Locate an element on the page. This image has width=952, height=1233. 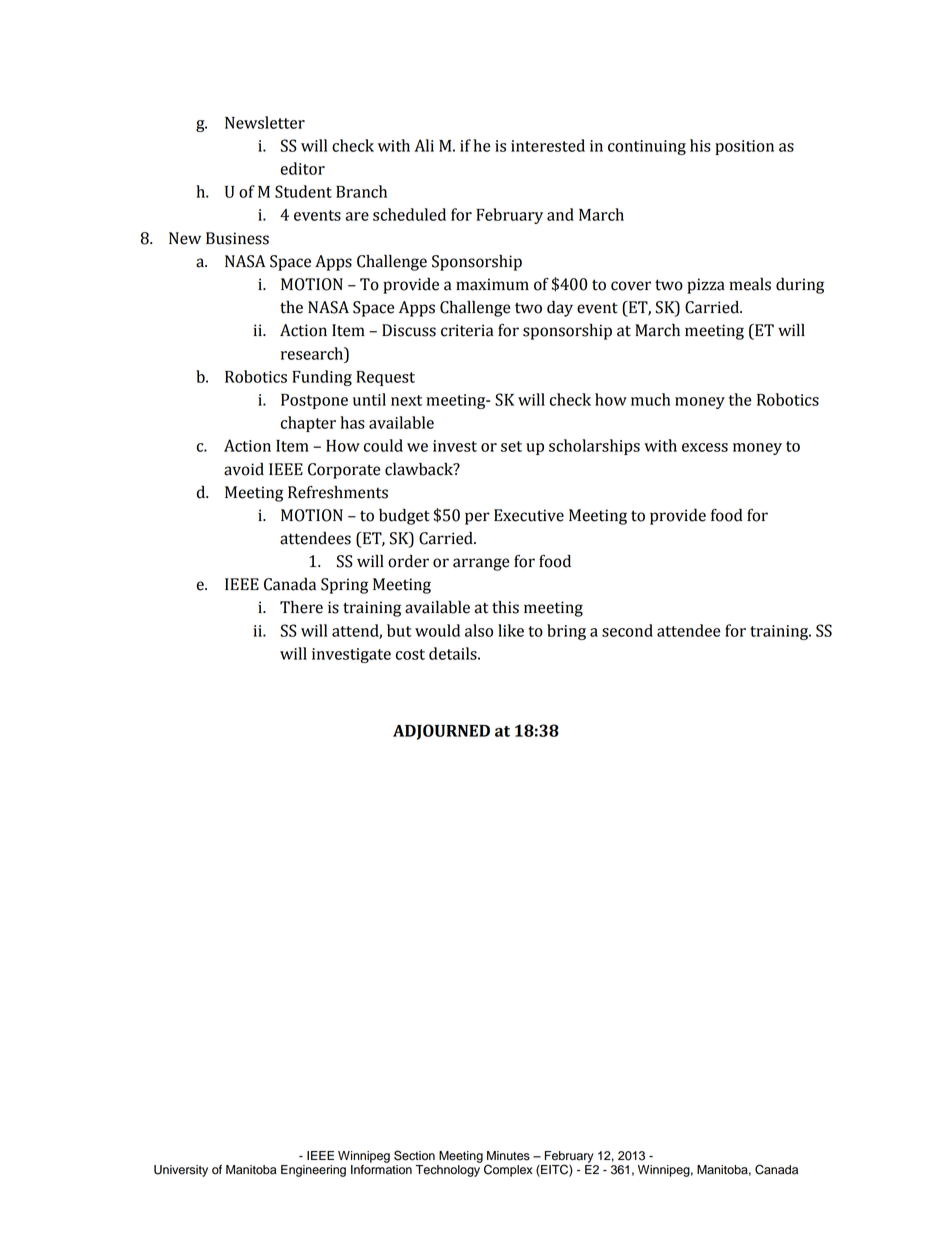
Newsletter is located at coordinates (265, 122).
